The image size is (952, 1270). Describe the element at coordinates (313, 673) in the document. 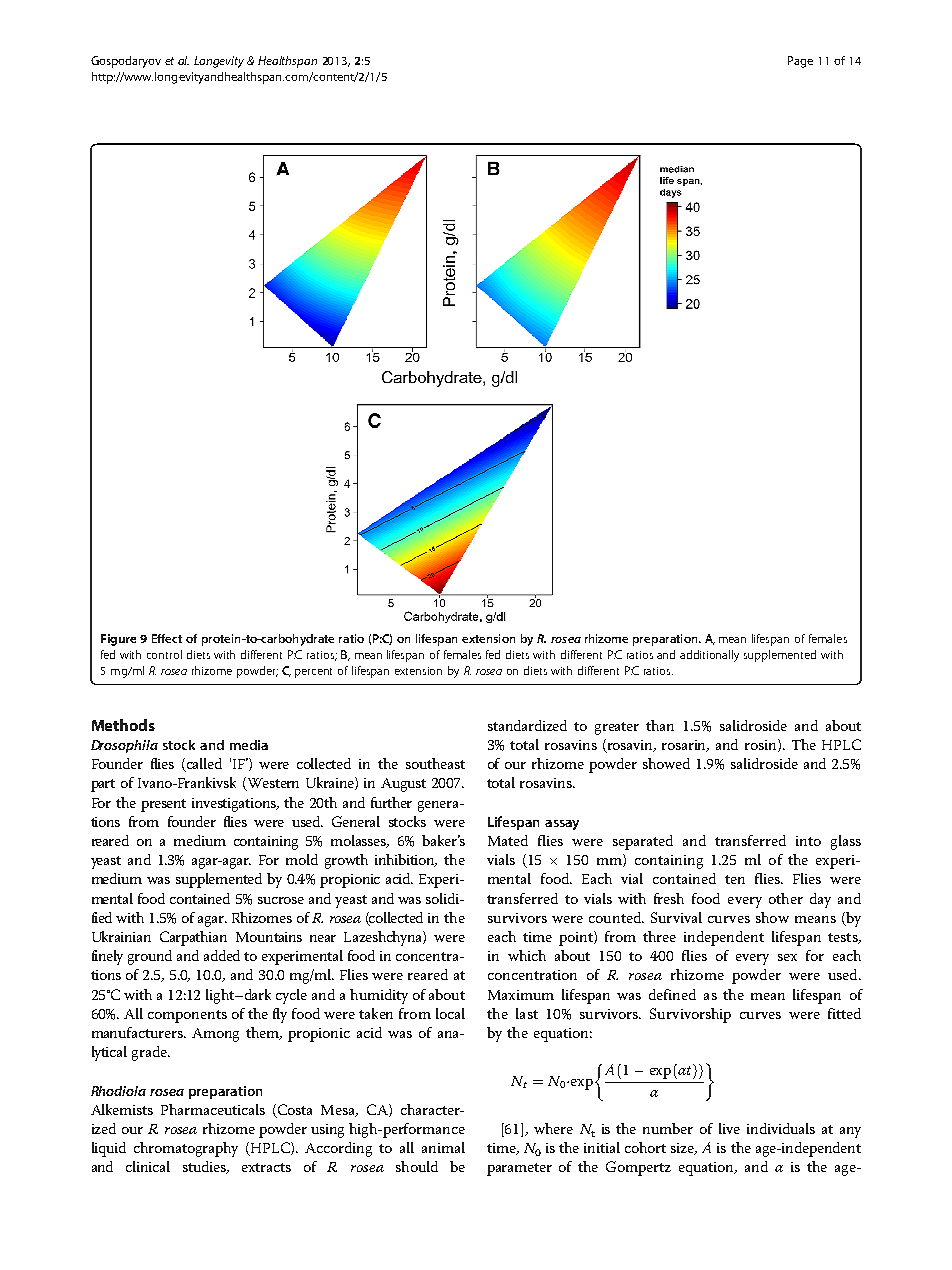

I see `percent` at that location.
